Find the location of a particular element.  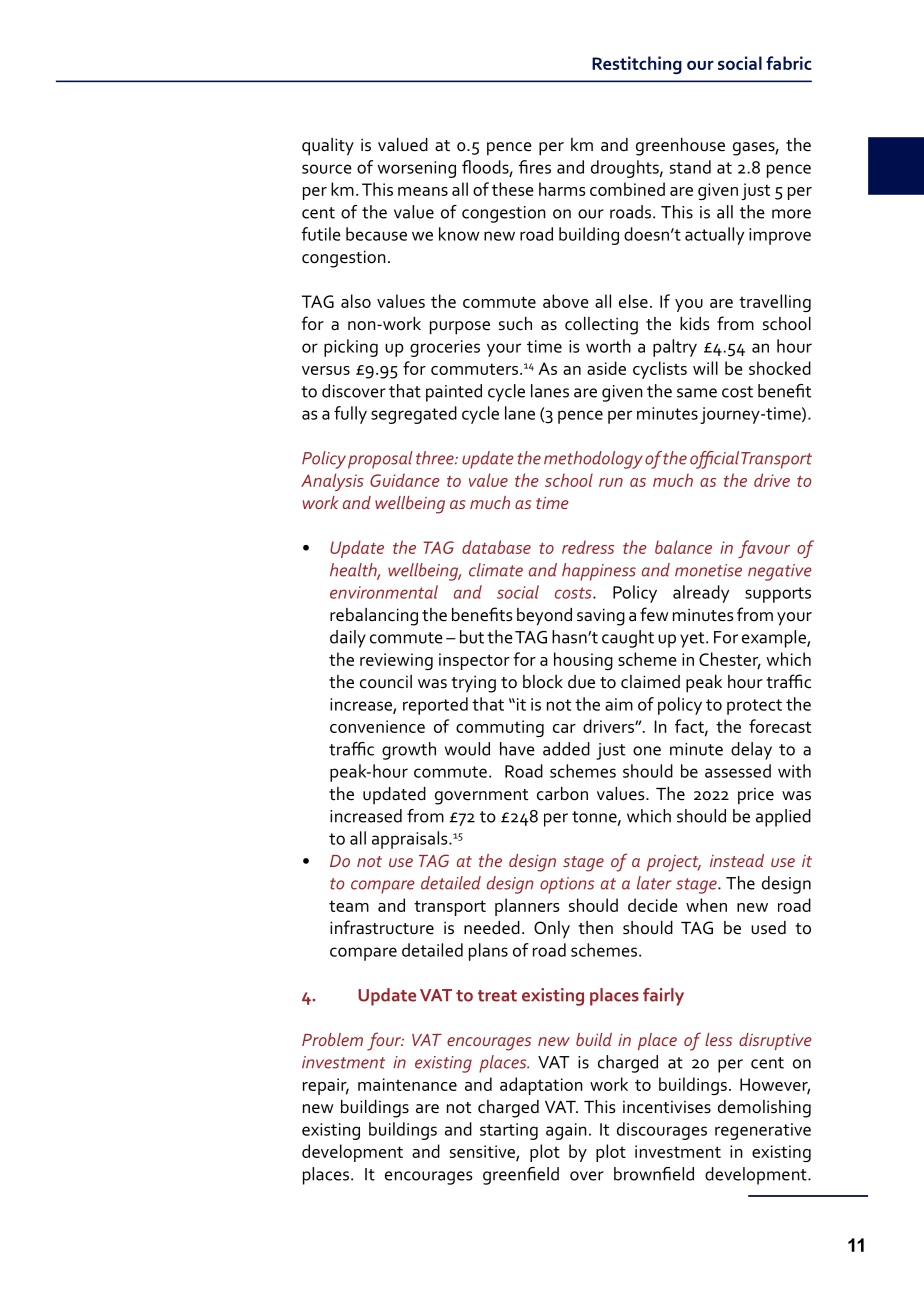

convenience is located at coordinates (377, 726).
